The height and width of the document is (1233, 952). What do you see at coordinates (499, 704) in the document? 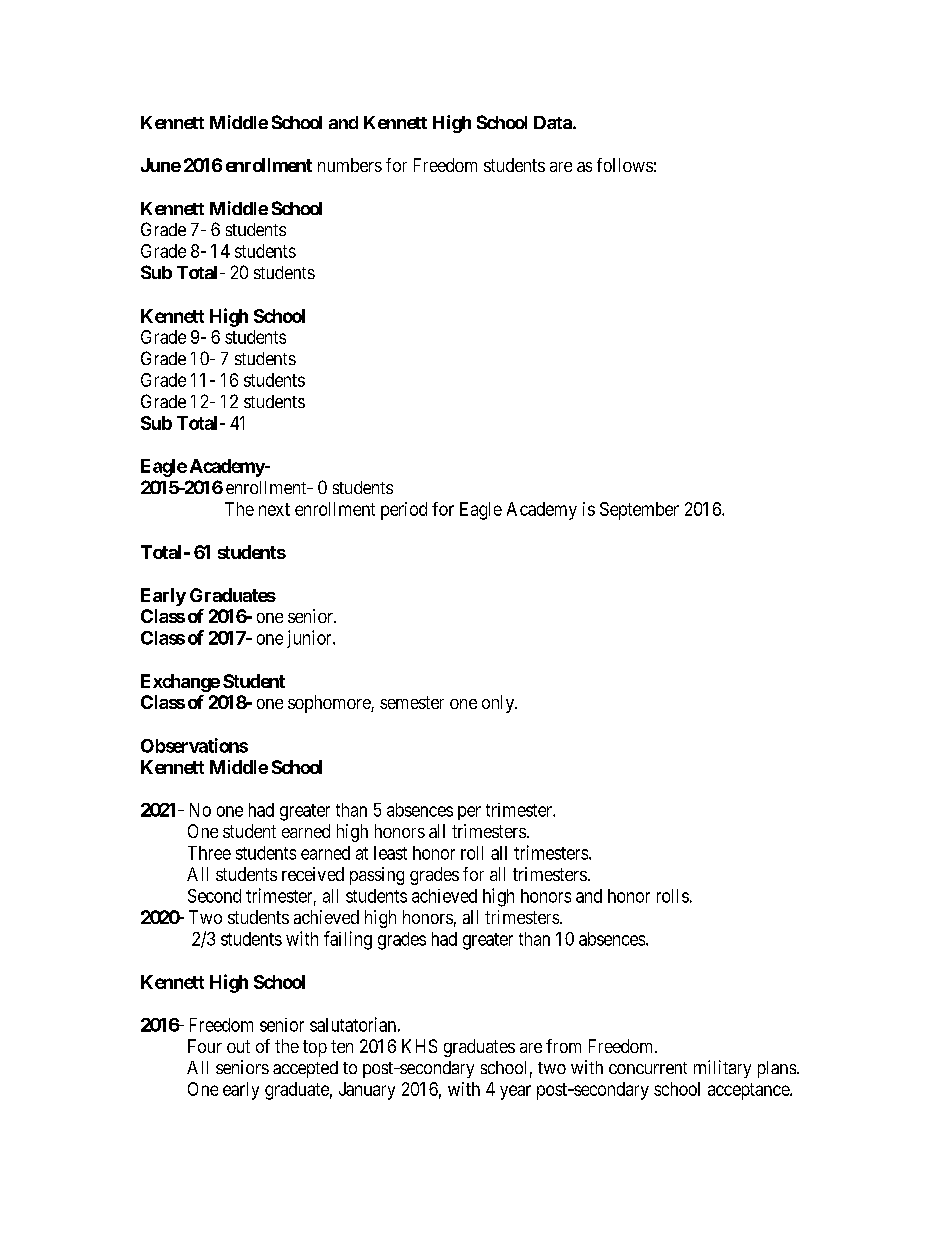
I see `only` at bounding box center [499, 704].
